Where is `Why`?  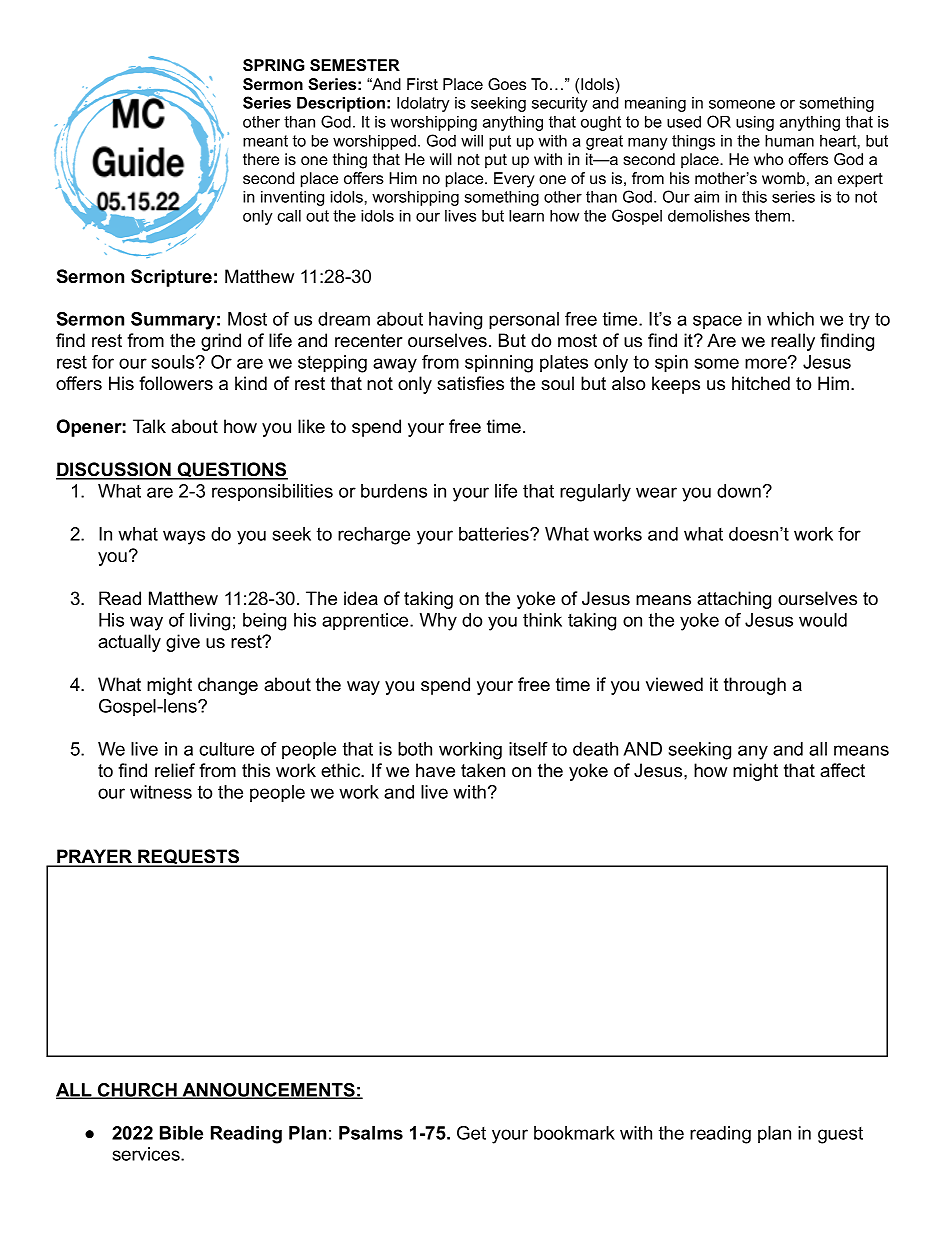 Why is located at coordinates (438, 622).
